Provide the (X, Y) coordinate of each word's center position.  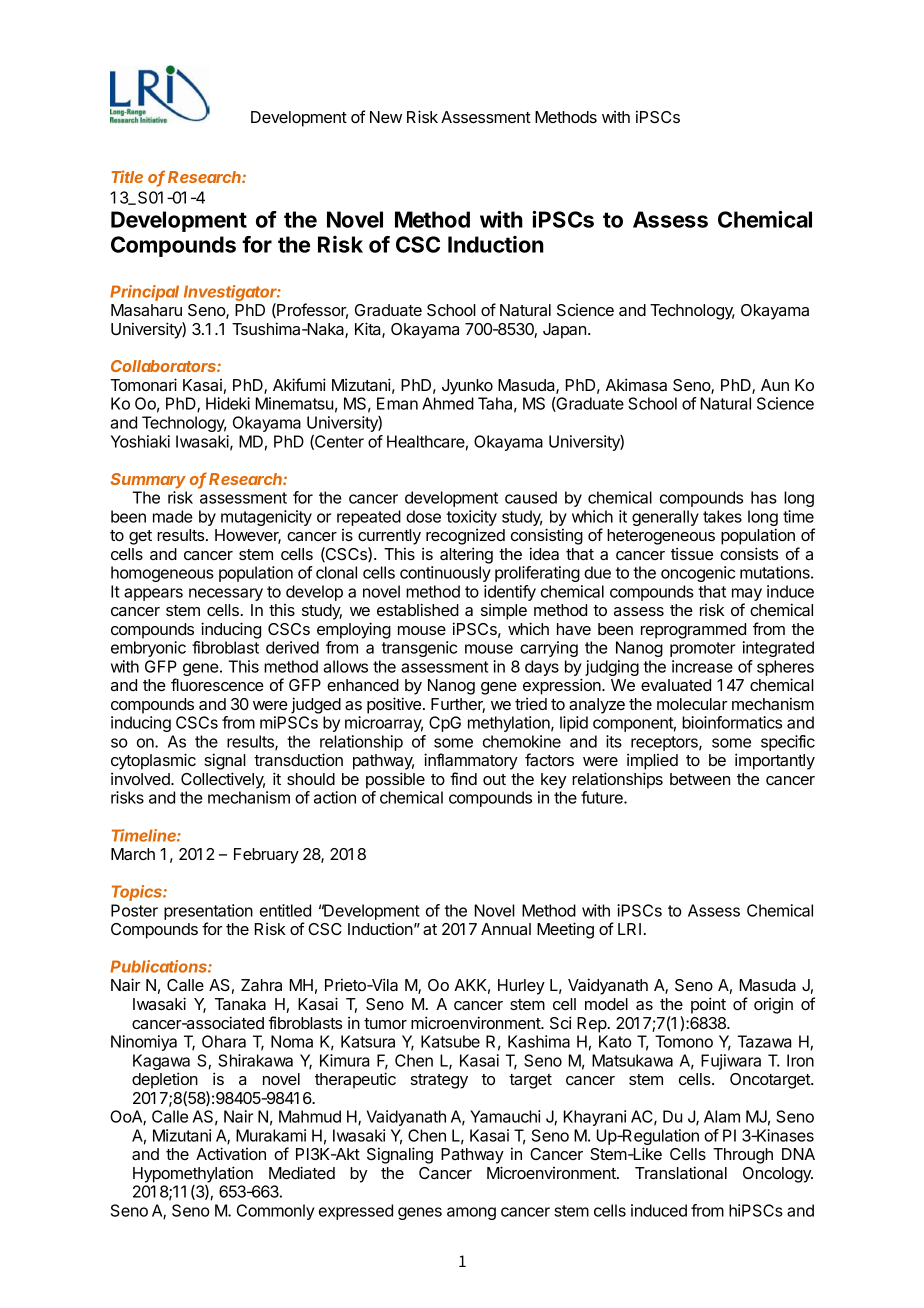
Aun (775, 385)
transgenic (419, 649)
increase (702, 666)
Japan (564, 331)
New (386, 117)
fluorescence (217, 684)
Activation (231, 1153)
